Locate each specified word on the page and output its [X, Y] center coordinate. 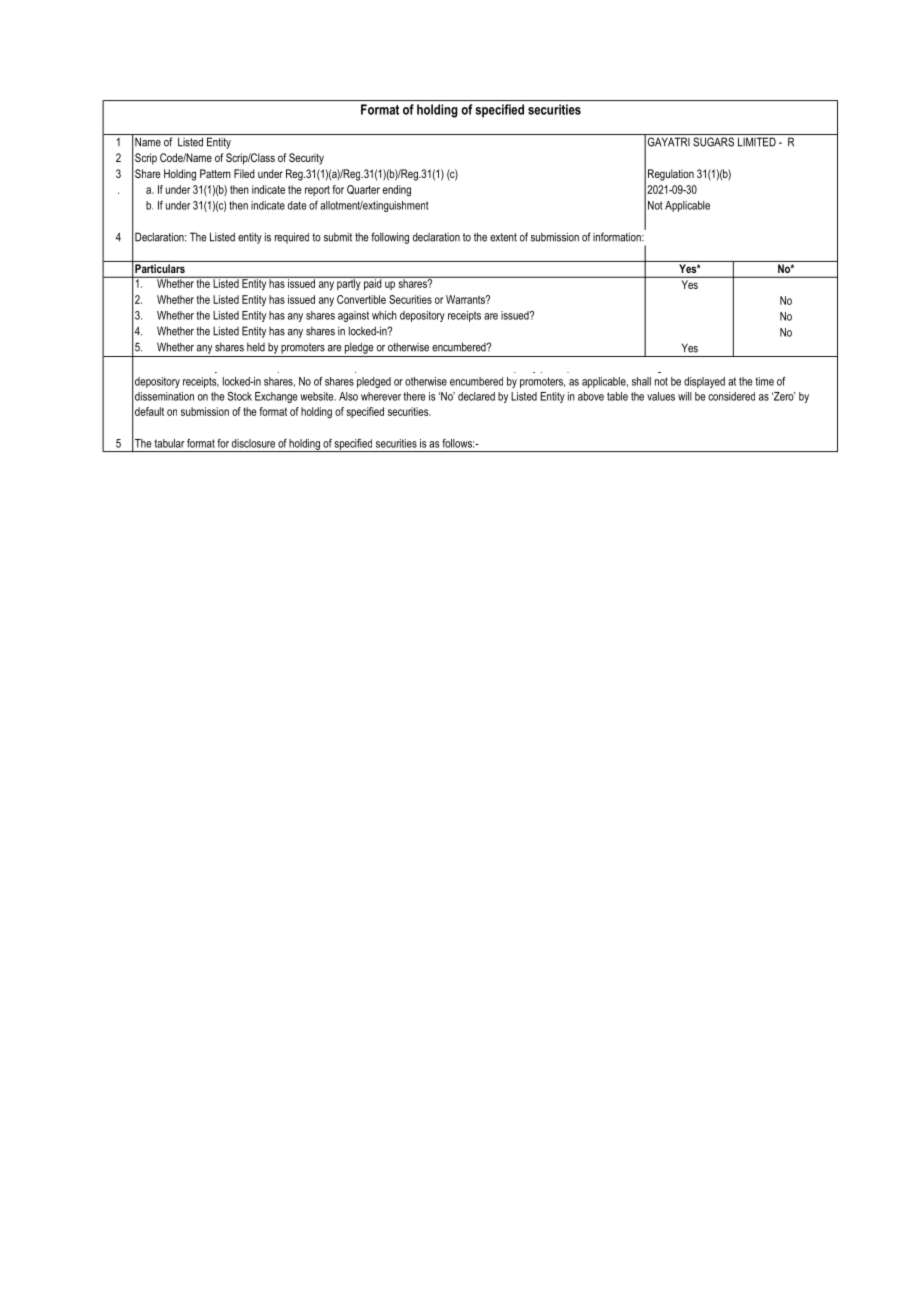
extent [503, 237]
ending [397, 191]
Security [306, 159]
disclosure [253, 443]
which [384, 315]
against [353, 316]
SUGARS [713, 142]
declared [476, 396]
